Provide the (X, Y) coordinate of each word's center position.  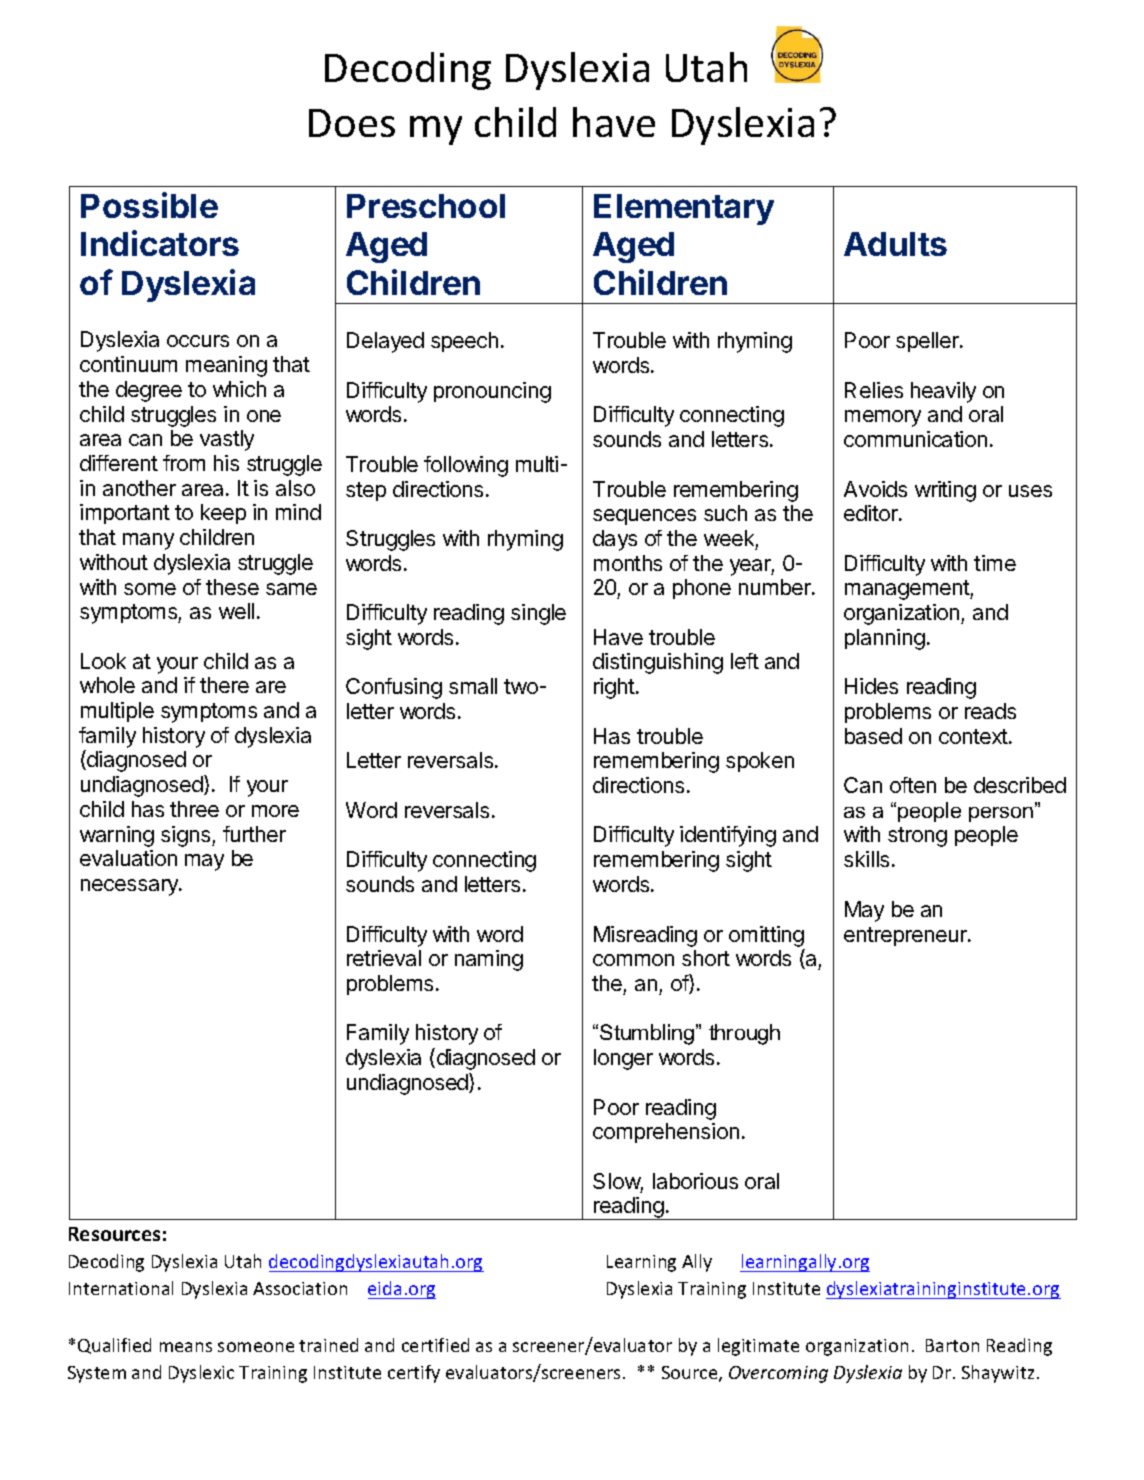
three (194, 809)
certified (435, 1345)
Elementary (684, 209)
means (186, 1347)
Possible (149, 205)
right (615, 688)
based (873, 736)
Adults (895, 244)
